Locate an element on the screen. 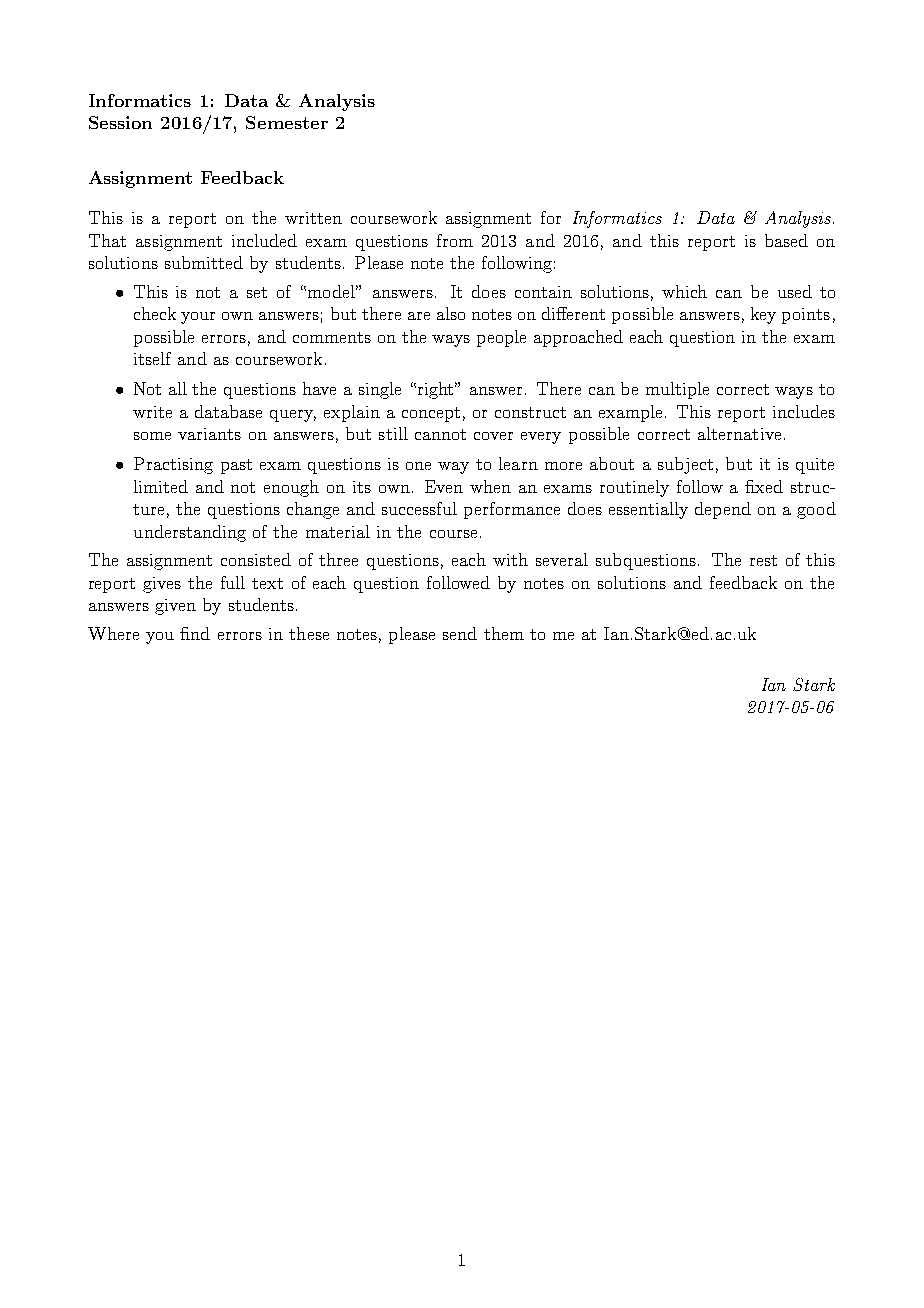  Practising is located at coordinates (173, 465).
